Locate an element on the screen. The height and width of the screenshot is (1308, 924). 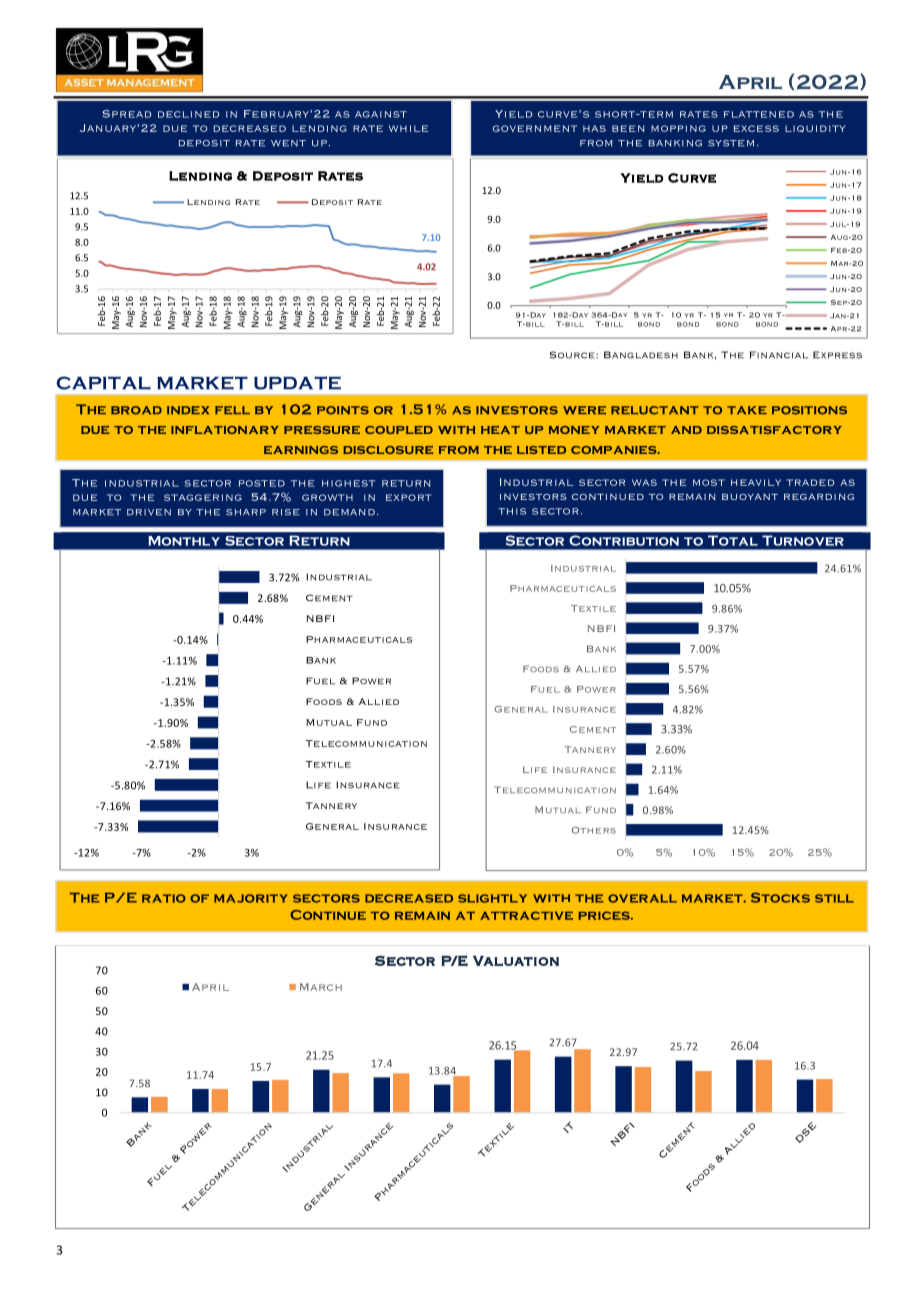
driven is located at coordinates (149, 512).
